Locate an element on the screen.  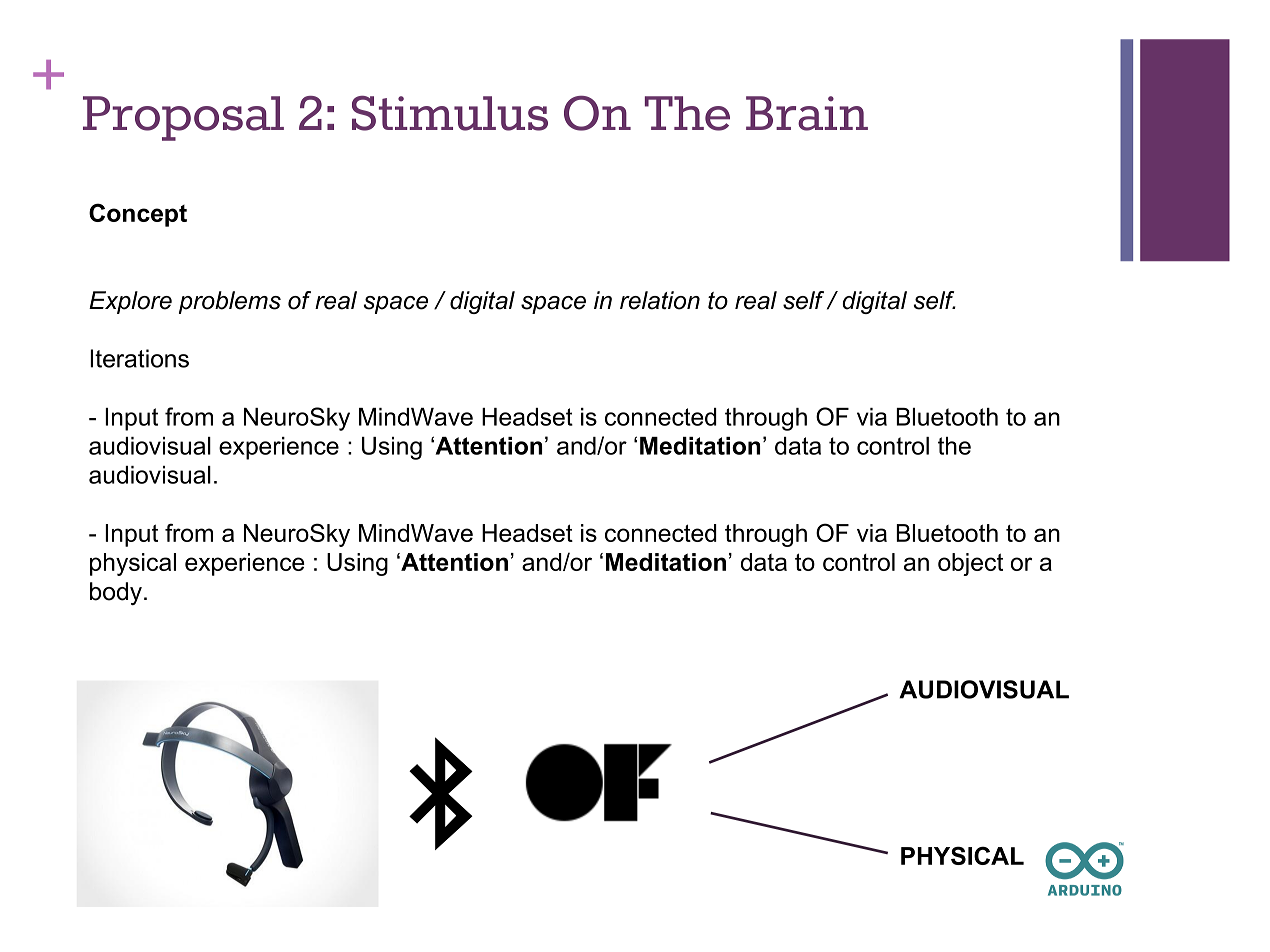
relation is located at coordinates (660, 300).
